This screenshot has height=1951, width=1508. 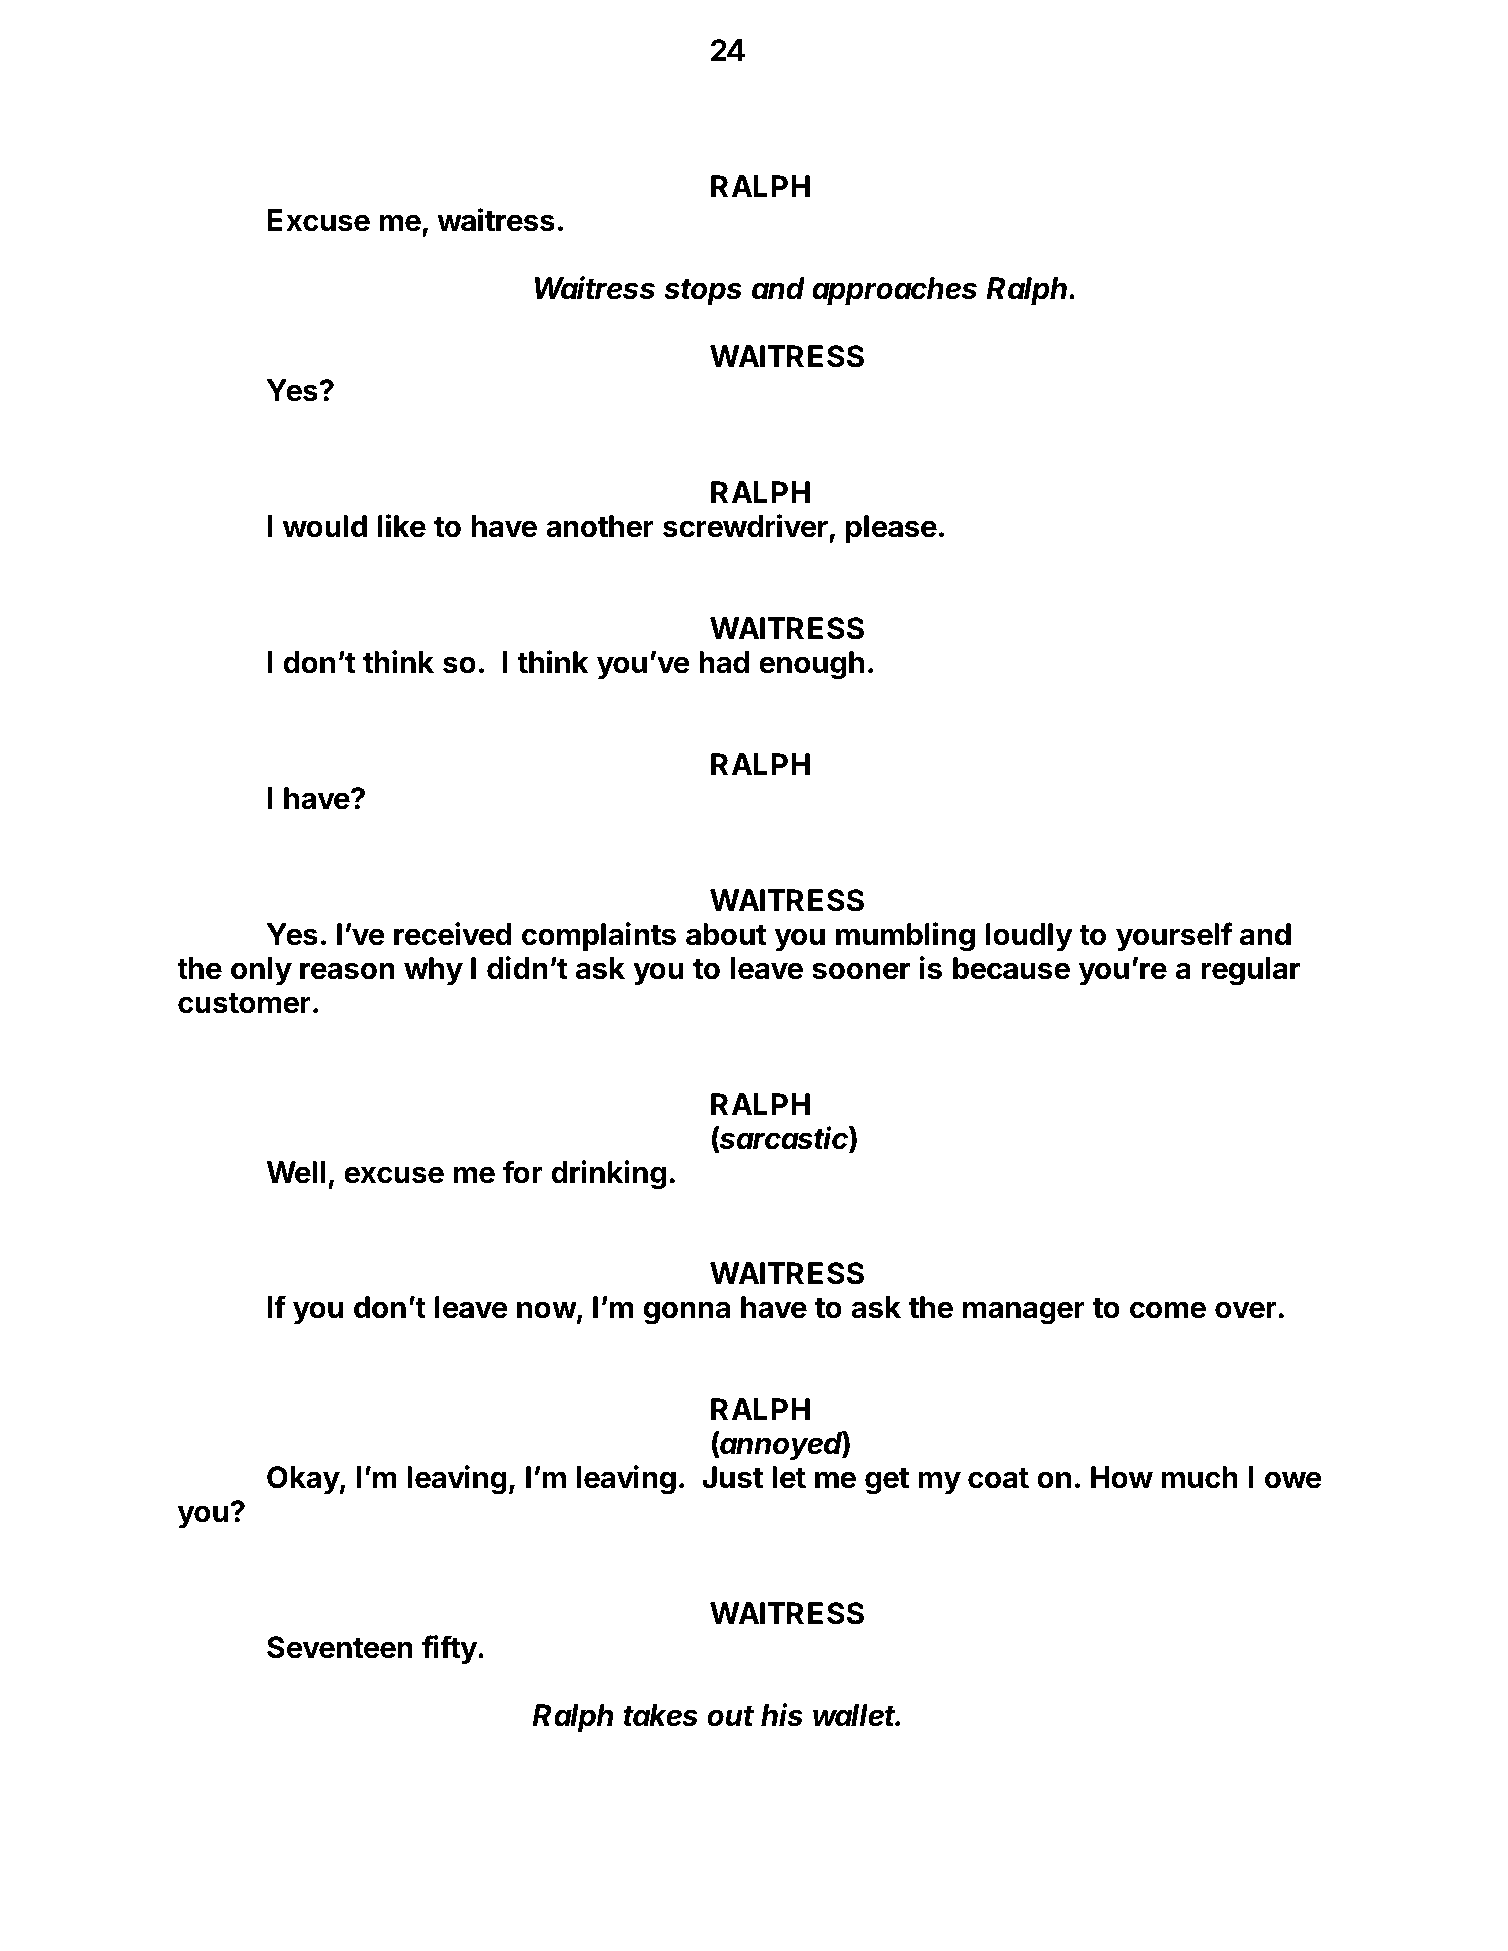 What do you see at coordinates (782, 1715) in the screenshot?
I see `his` at bounding box center [782, 1715].
